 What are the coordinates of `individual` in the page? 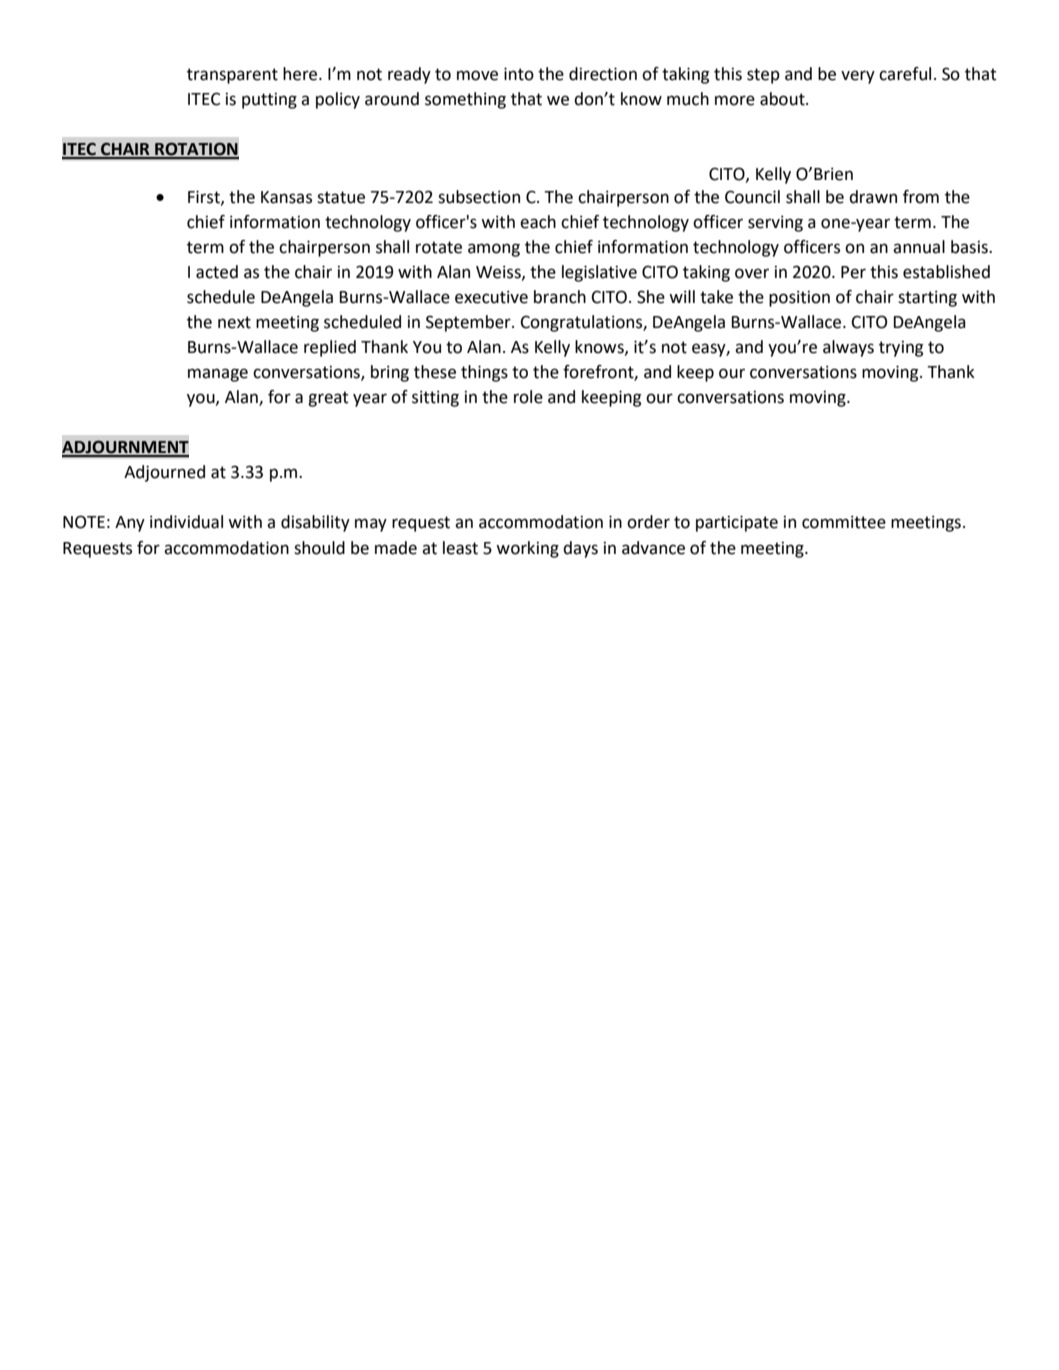 It's located at (186, 522).
